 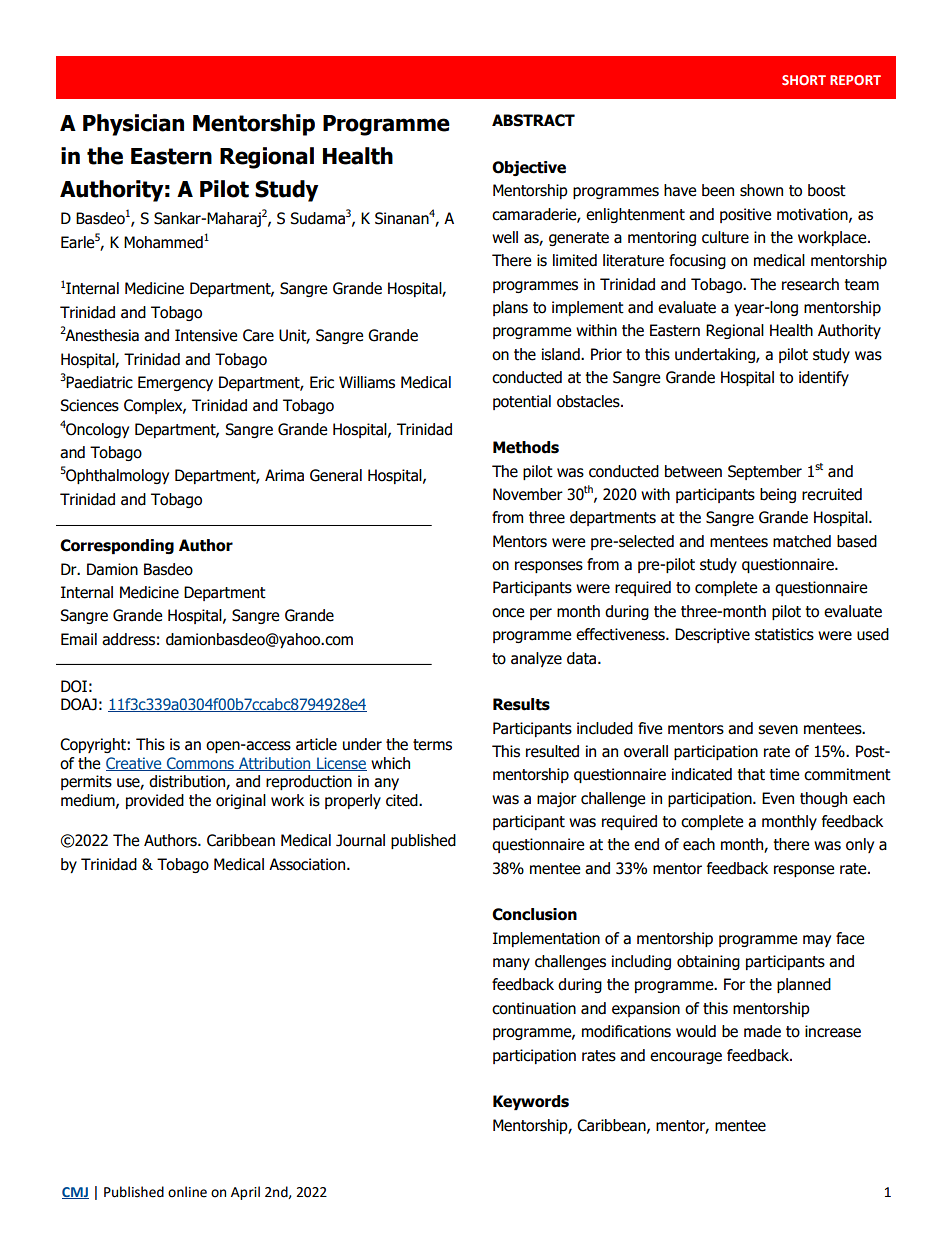 I want to click on Physician, so click(x=133, y=125).
